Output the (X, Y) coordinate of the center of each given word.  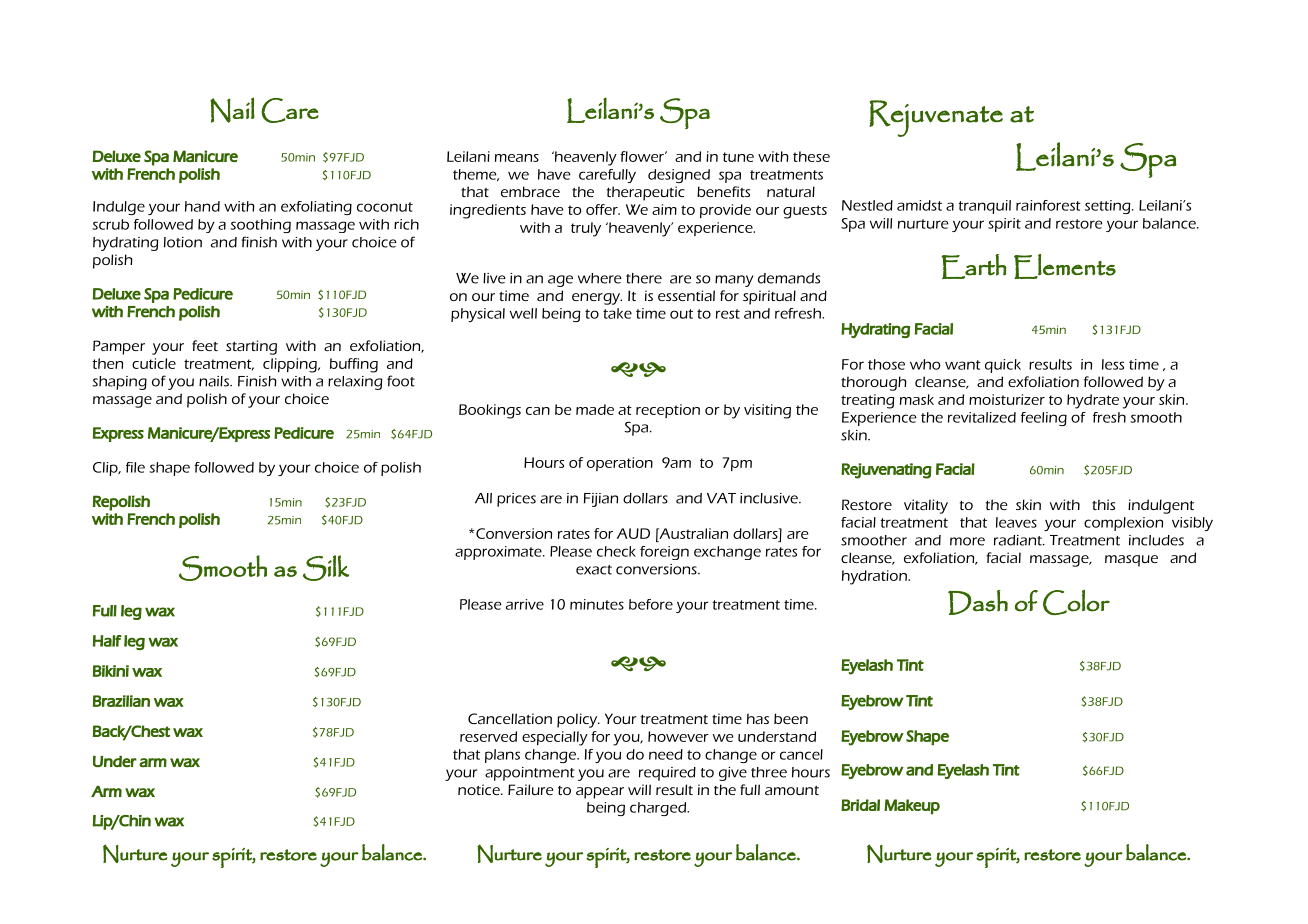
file (135, 467)
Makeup (912, 807)
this (1103, 504)
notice (480, 789)
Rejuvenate (936, 118)
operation (620, 464)
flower (643, 156)
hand (202, 206)
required (667, 774)
